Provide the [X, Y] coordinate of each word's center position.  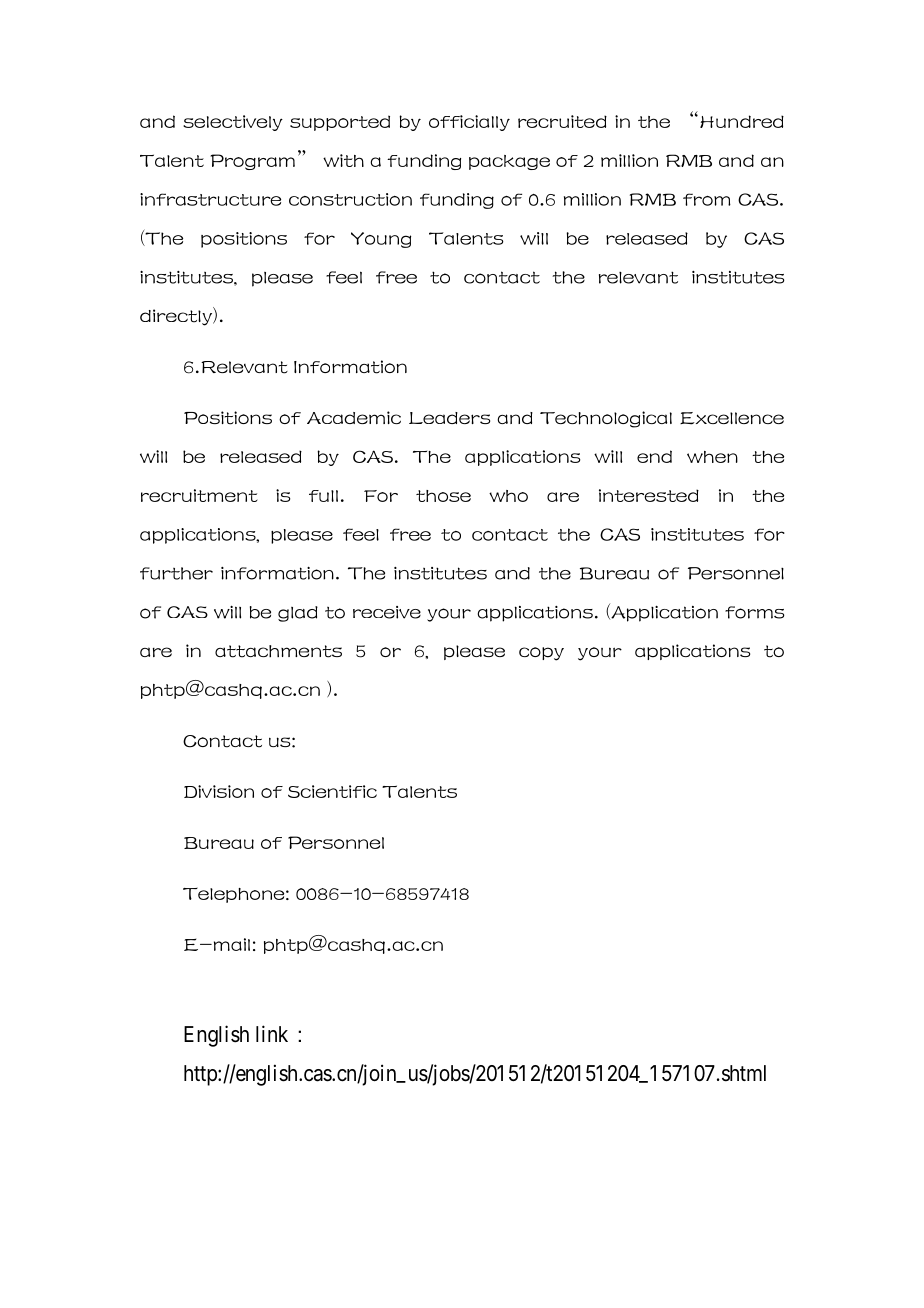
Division [219, 791]
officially [469, 123]
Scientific [332, 791]
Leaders [449, 418]
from [707, 199]
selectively [233, 123]
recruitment [199, 495]
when [712, 457]
